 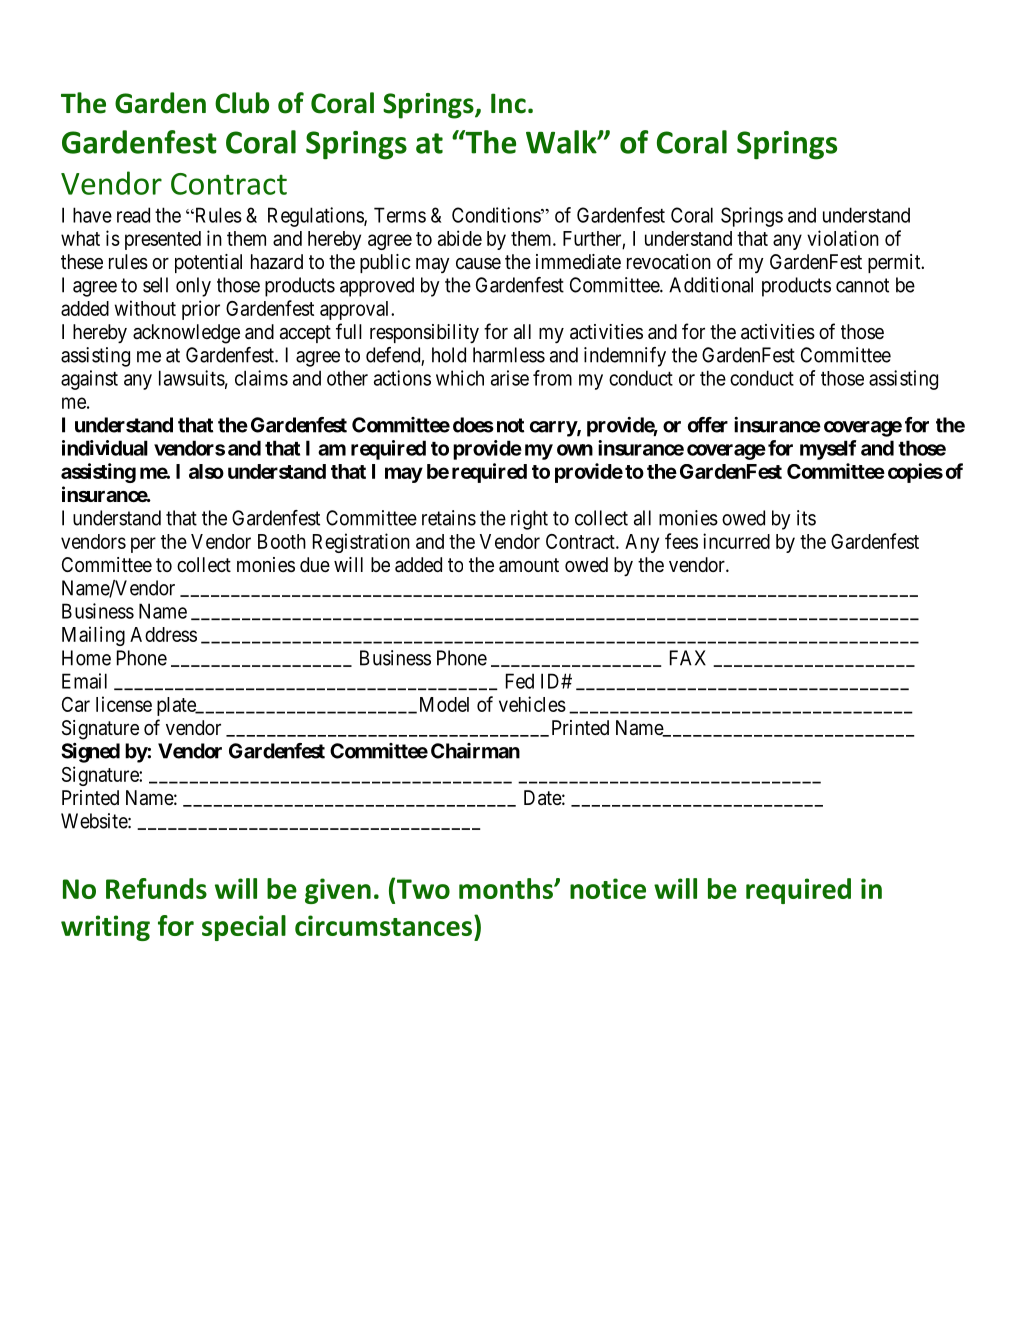 I want to click on Terms, so click(x=400, y=215).
